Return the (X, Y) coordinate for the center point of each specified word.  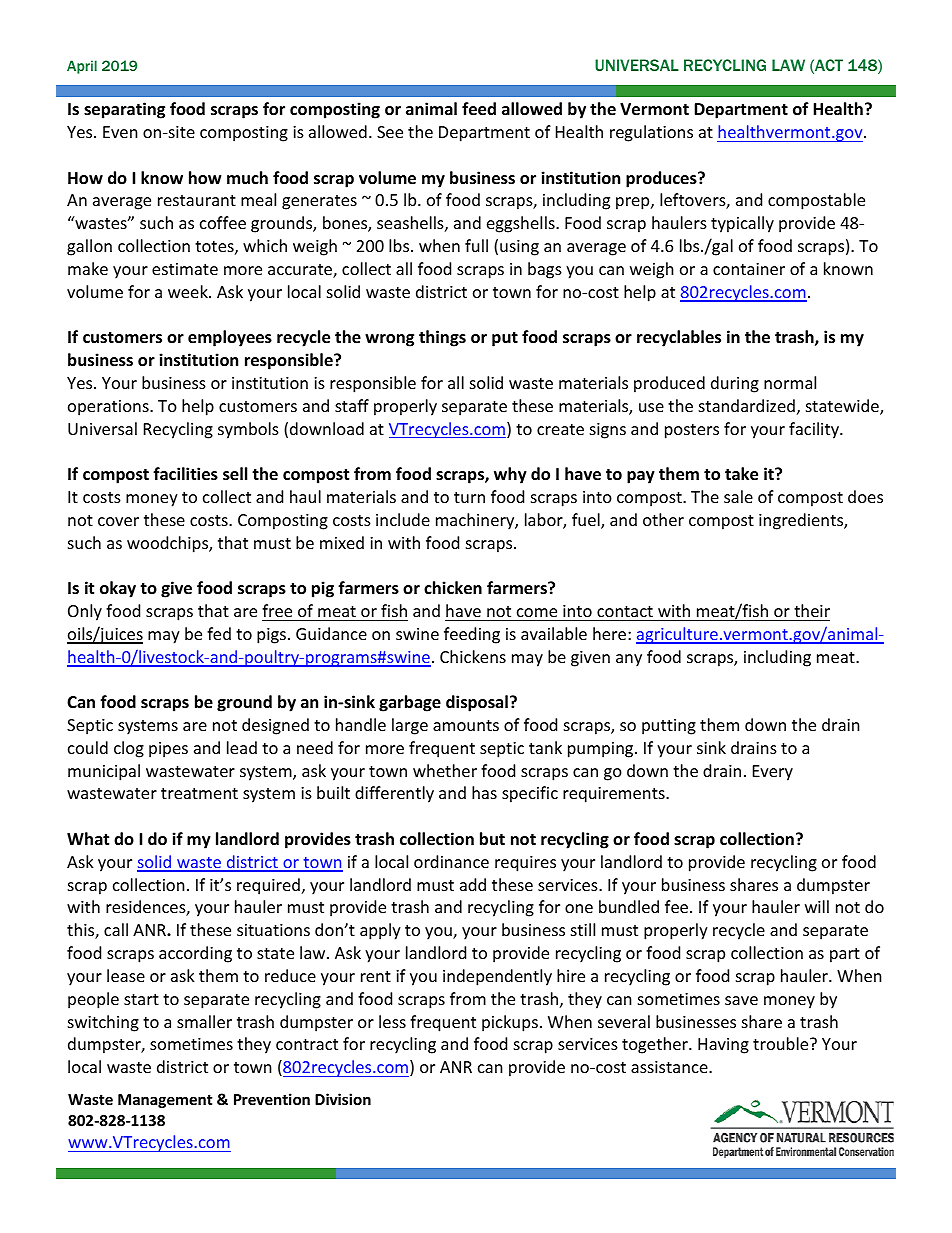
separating (124, 110)
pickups (510, 1023)
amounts (466, 725)
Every (773, 773)
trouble (782, 1043)
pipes (168, 750)
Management (165, 1101)
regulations (651, 133)
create (560, 429)
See (390, 132)
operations (109, 408)
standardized (747, 405)
